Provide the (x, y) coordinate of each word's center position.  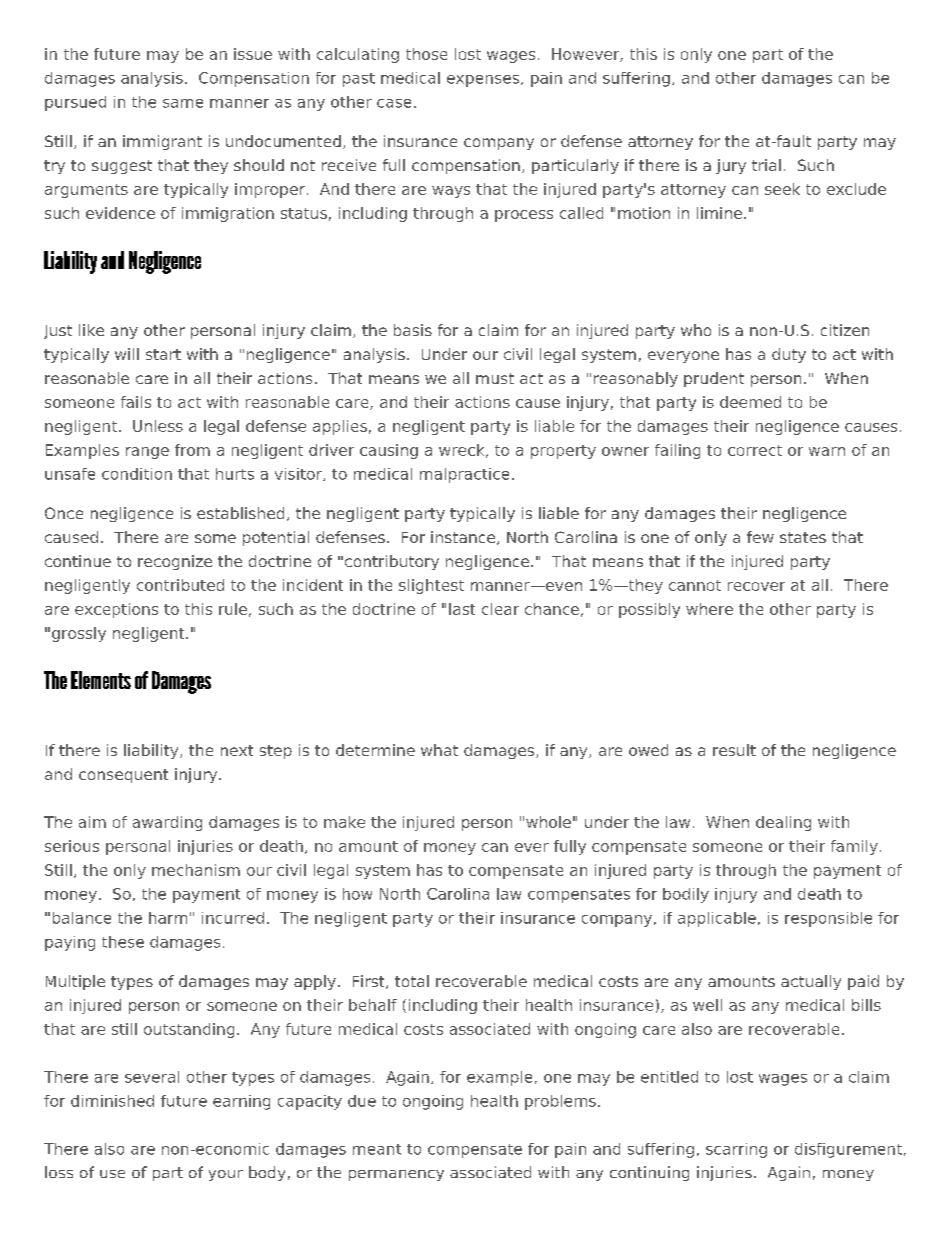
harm (168, 918)
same (183, 103)
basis (413, 330)
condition (137, 474)
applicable (717, 919)
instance (464, 538)
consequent (123, 776)
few (760, 537)
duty (789, 355)
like (91, 330)
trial (766, 165)
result (734, 750)
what (439, 750)
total (412, 981)
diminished (112, 1101)
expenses (483, 81)
